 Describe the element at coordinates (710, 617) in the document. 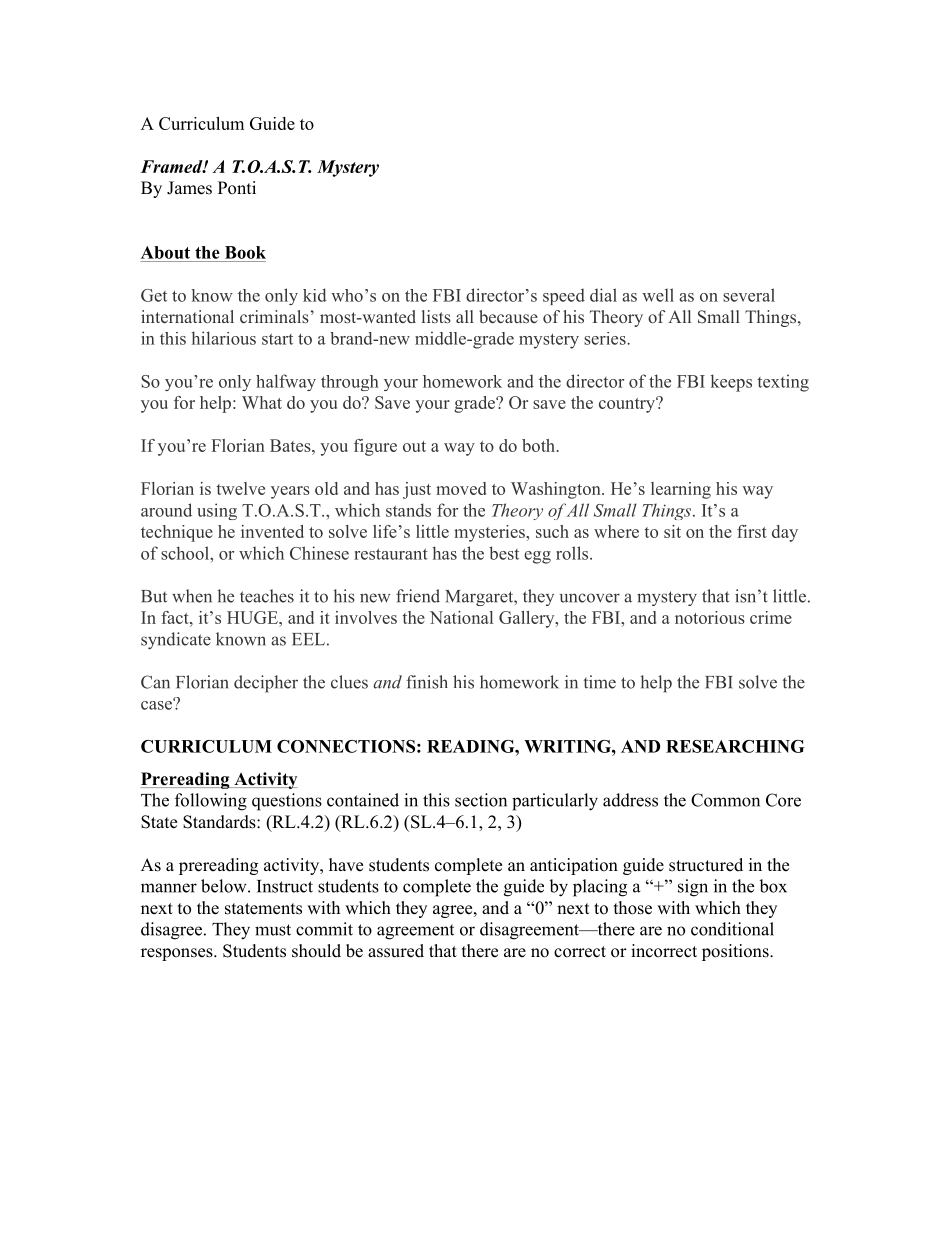

I see `notorious` at that location.
